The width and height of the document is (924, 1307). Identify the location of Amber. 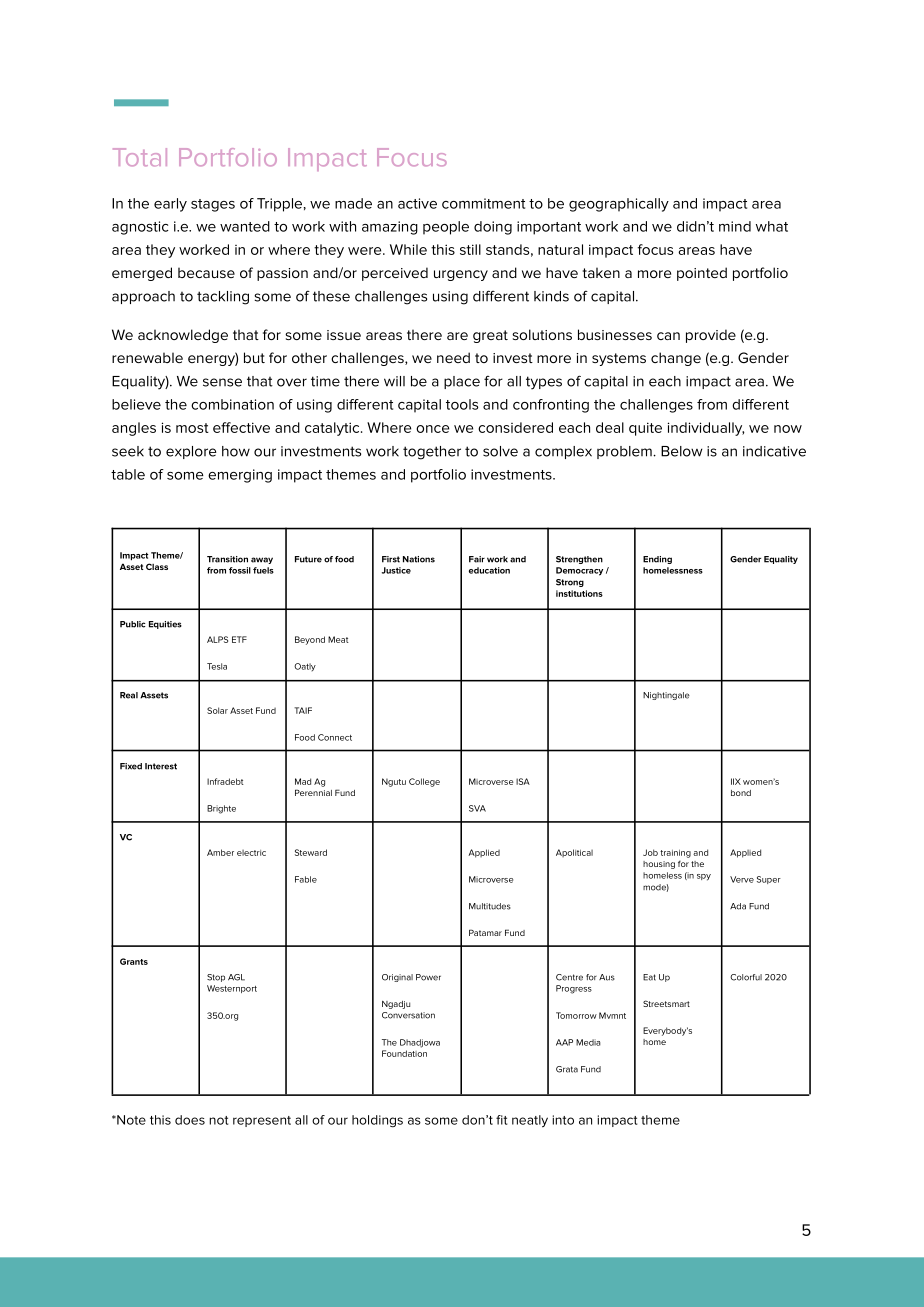
(220, 852).
